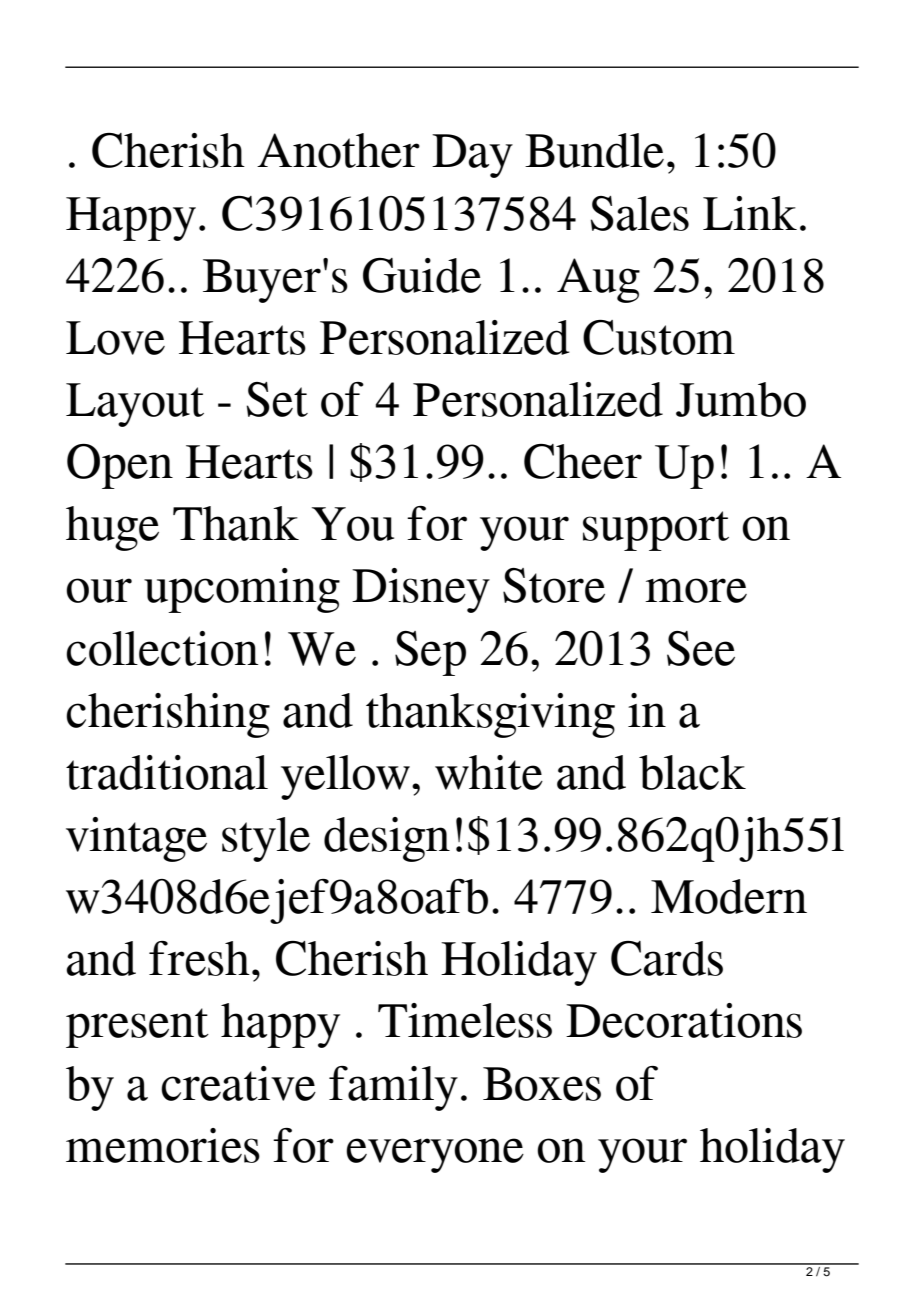 The image size is (924, 1308). Describe the element at coordinates (167, 772) in the screenshot. I see `traditional` at that location.
